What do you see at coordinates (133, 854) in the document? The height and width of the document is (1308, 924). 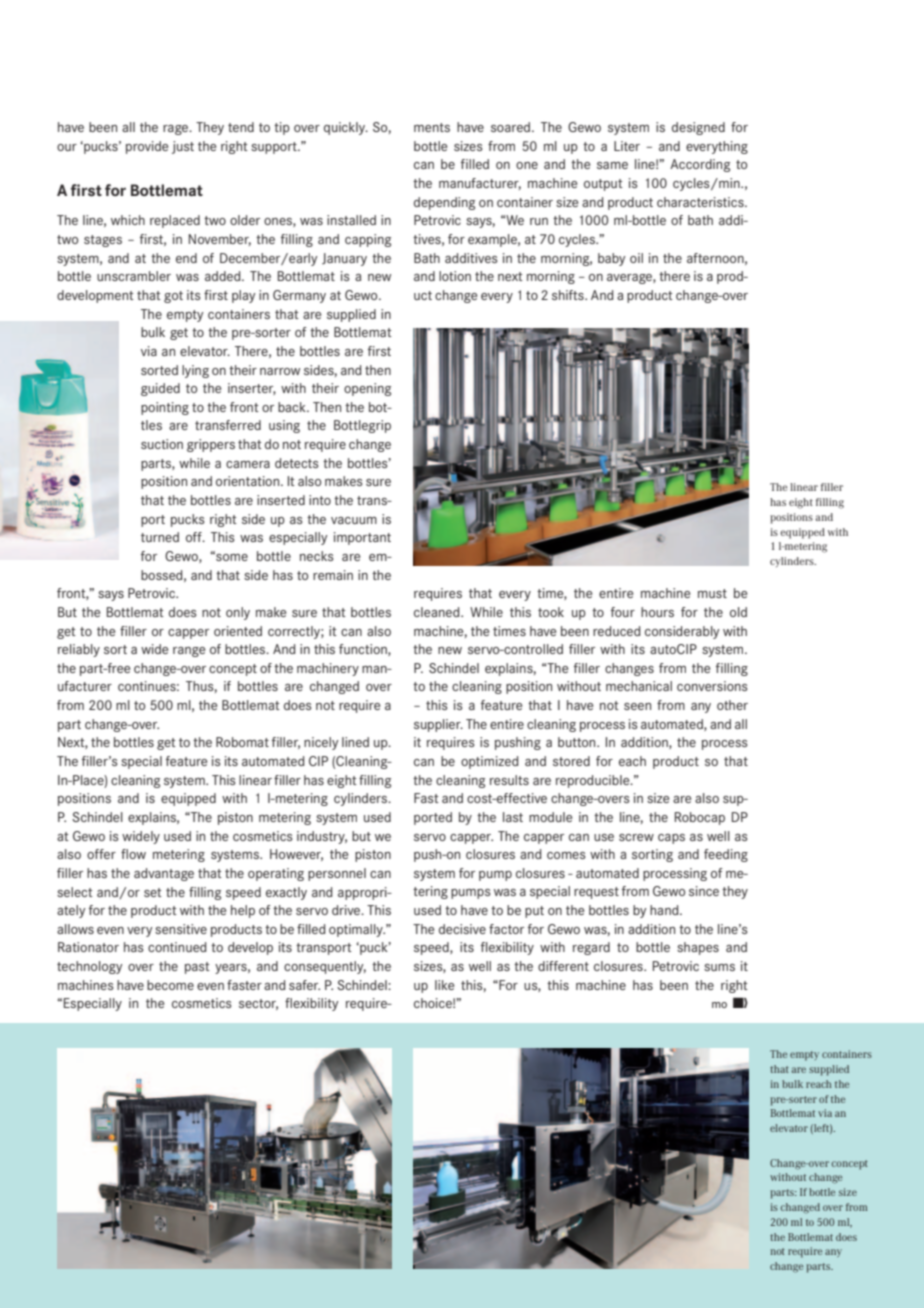 I see `flow` at bounding box center [133, 854].
